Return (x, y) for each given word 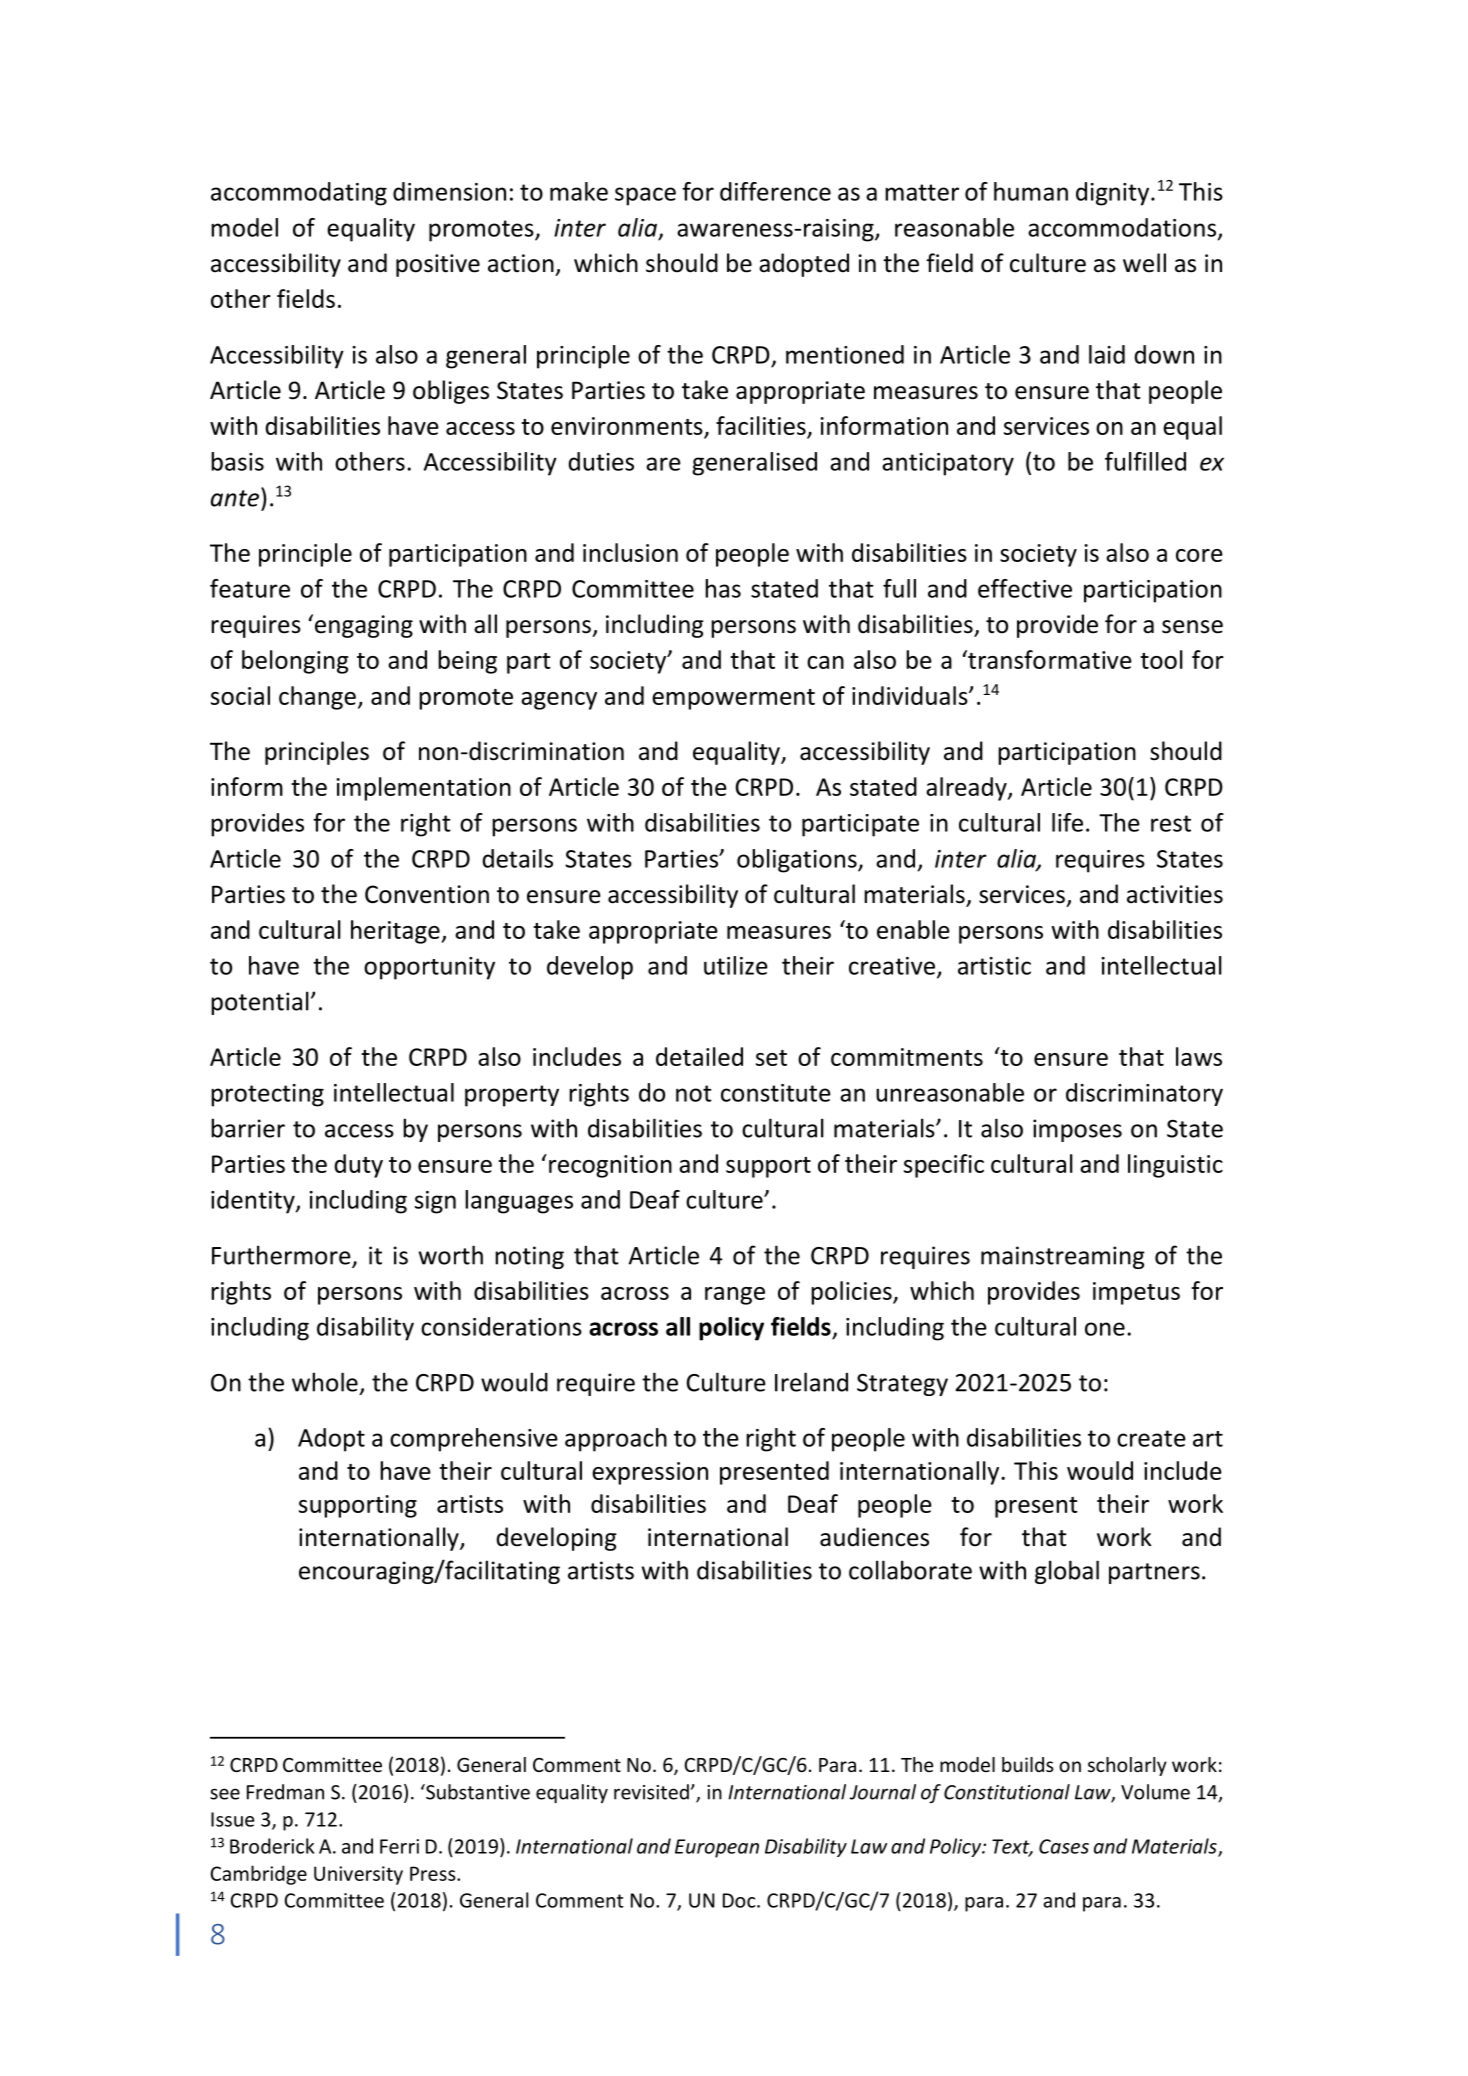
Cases (1064, 1846)
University (358, 1875)
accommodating (299, 194)
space (645, 196)
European (717, 1848)
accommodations (1122, 227)
